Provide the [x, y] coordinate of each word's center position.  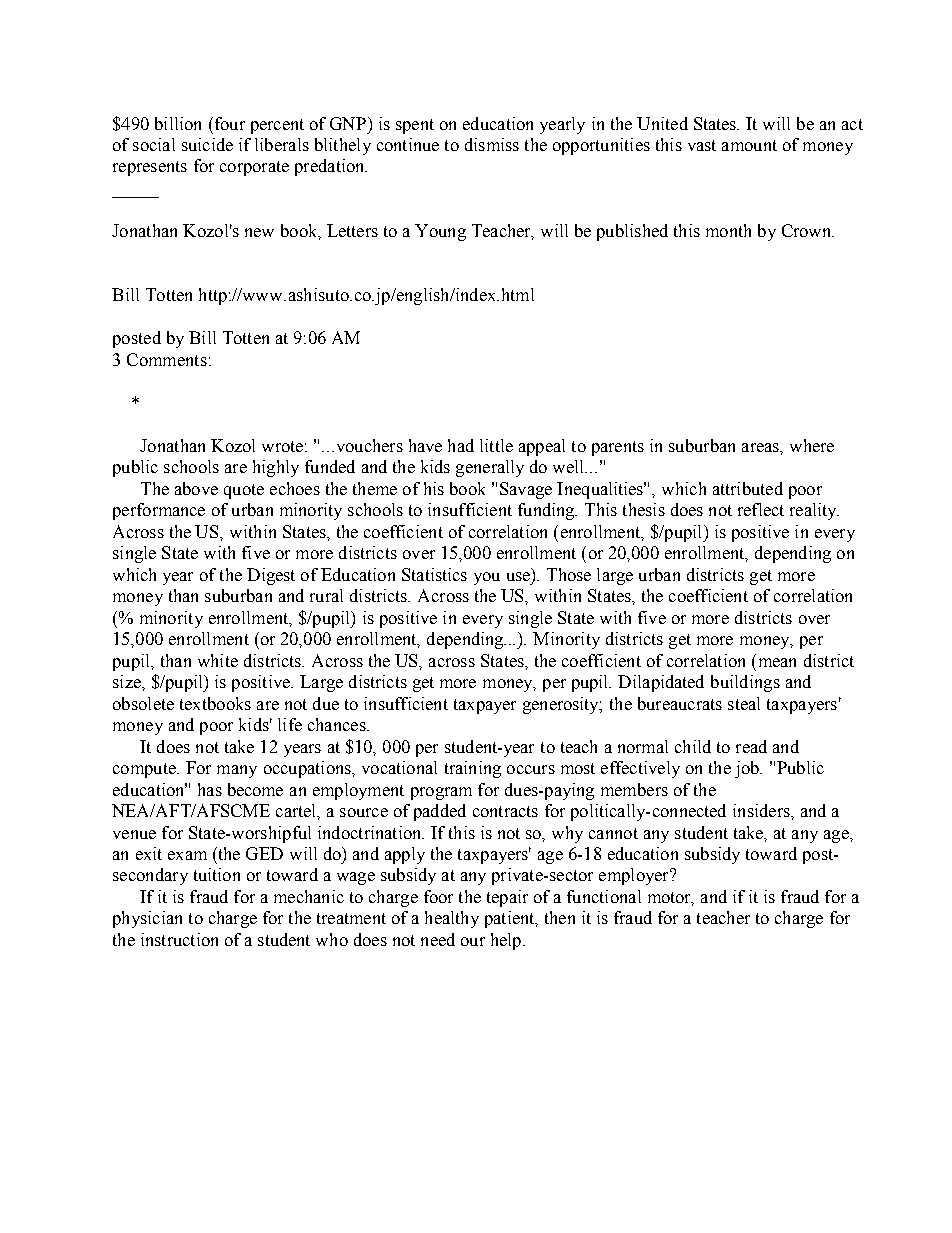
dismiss [492, 144]
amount [749, 145]
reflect [761, 509]
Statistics [434, 574]
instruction [179, 939]
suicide [207, 144]
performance [159, 511]
